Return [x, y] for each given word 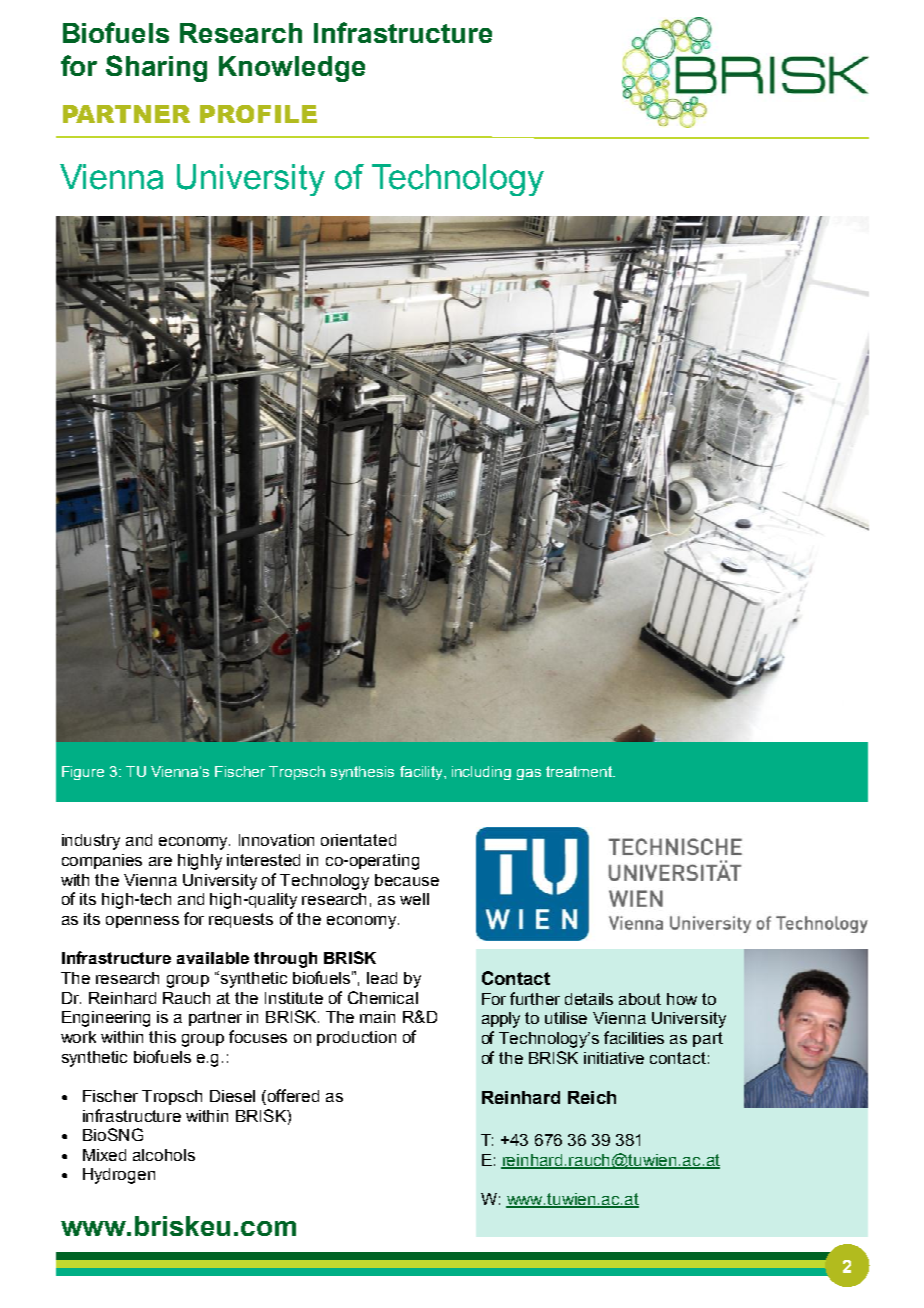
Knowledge [292, 69]
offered [292, 1097]
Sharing [156, 68]
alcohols [164, 1155]
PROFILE [258, 114]
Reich [592, 1097]
